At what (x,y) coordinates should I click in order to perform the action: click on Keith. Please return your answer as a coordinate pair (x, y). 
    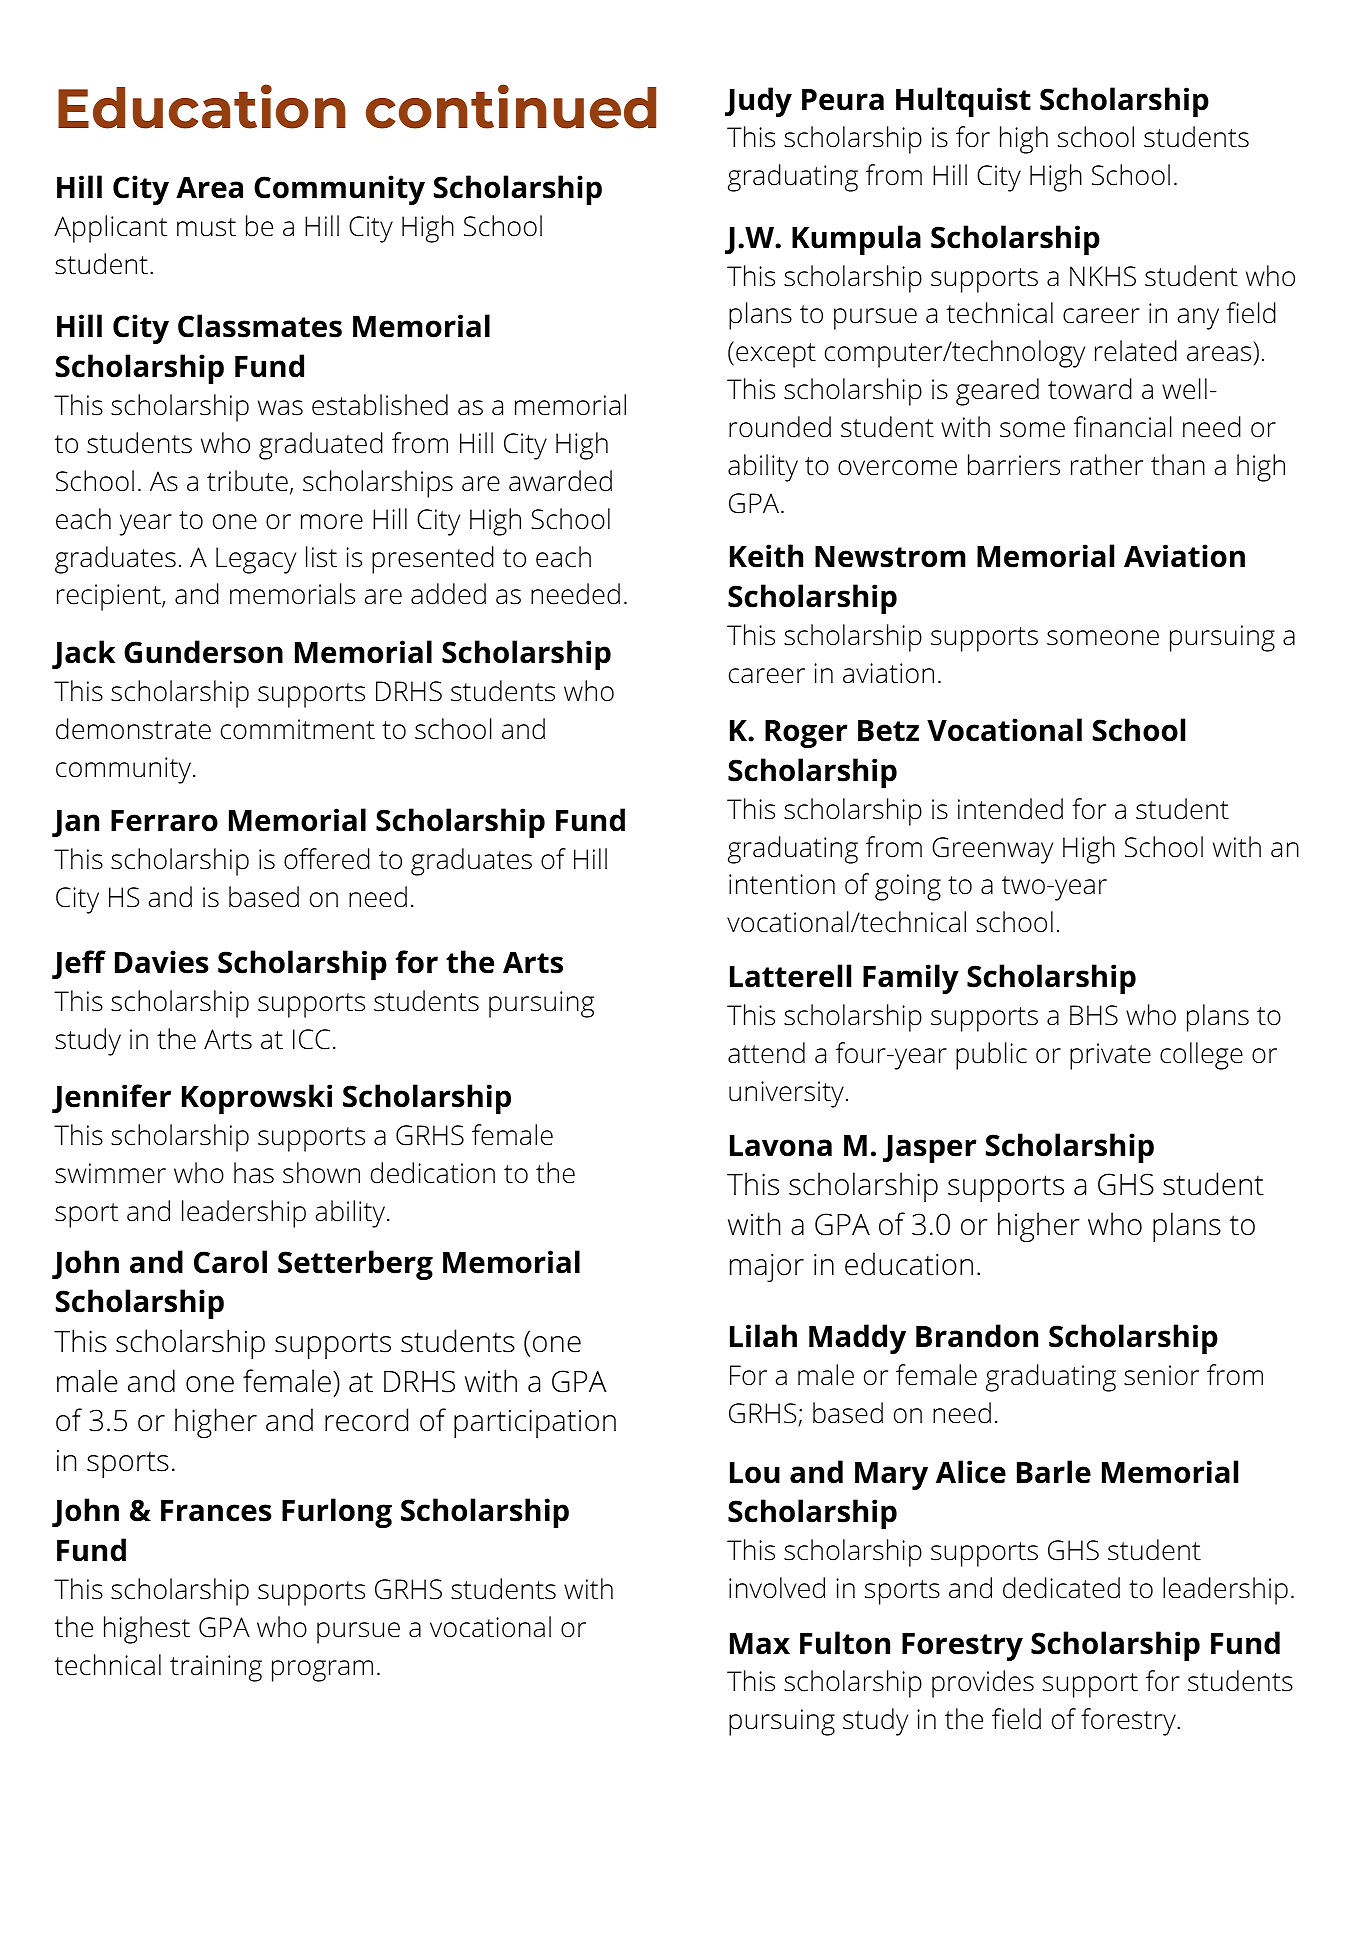
    Looking at the image, I should click on (766, 556).
